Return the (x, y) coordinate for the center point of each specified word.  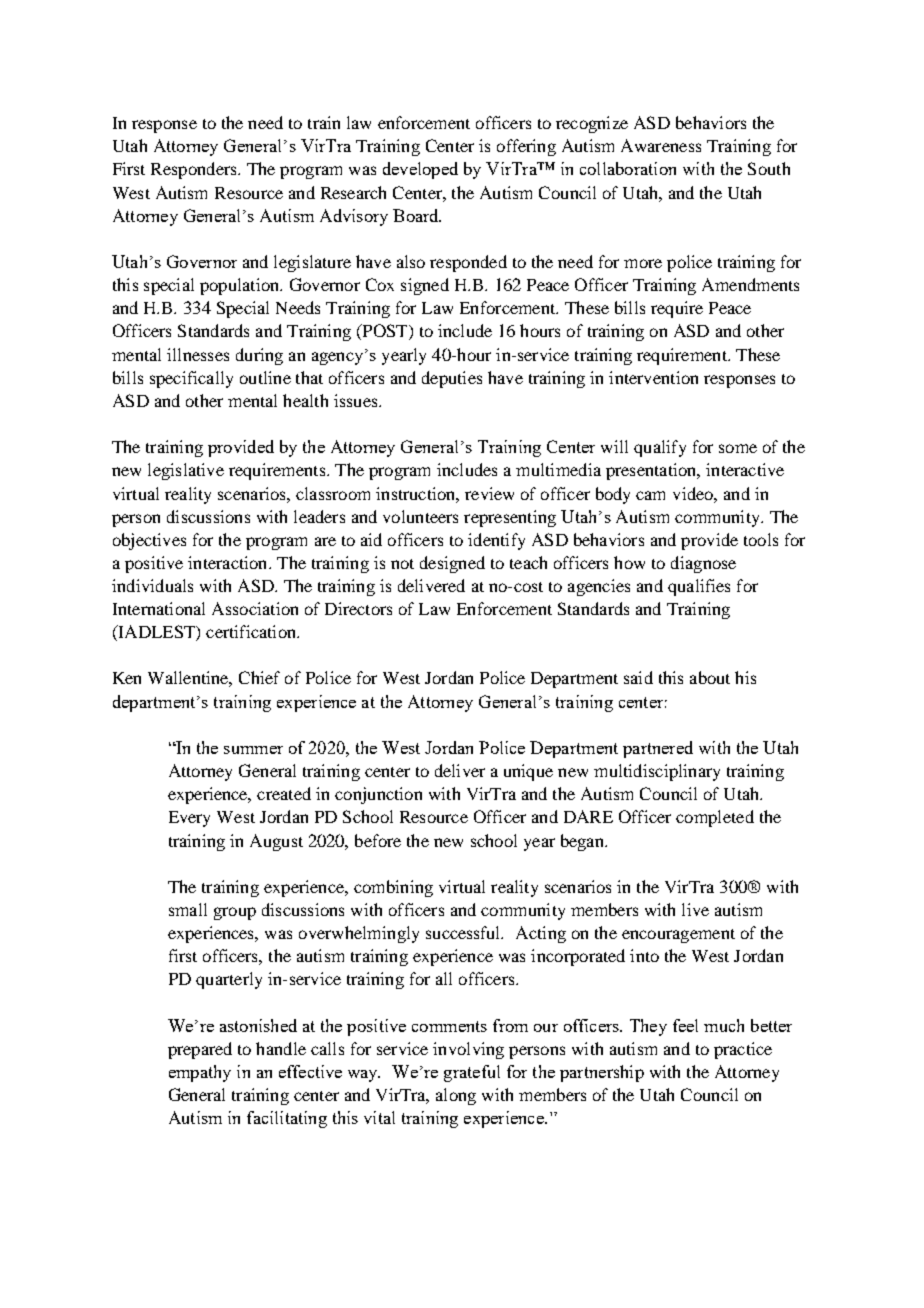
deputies (452, 379)
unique (528, 772)
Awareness (661, 145)
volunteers (420, 516)
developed (420, 170)
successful (464, 932)
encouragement (678, 936)
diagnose (703, 564)
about (710, 677)
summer (253, 750)
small (188, 909)
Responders (195, 170)
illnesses (198, 354)
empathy (200, 1073)
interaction (229, 562)
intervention (653, 377)
